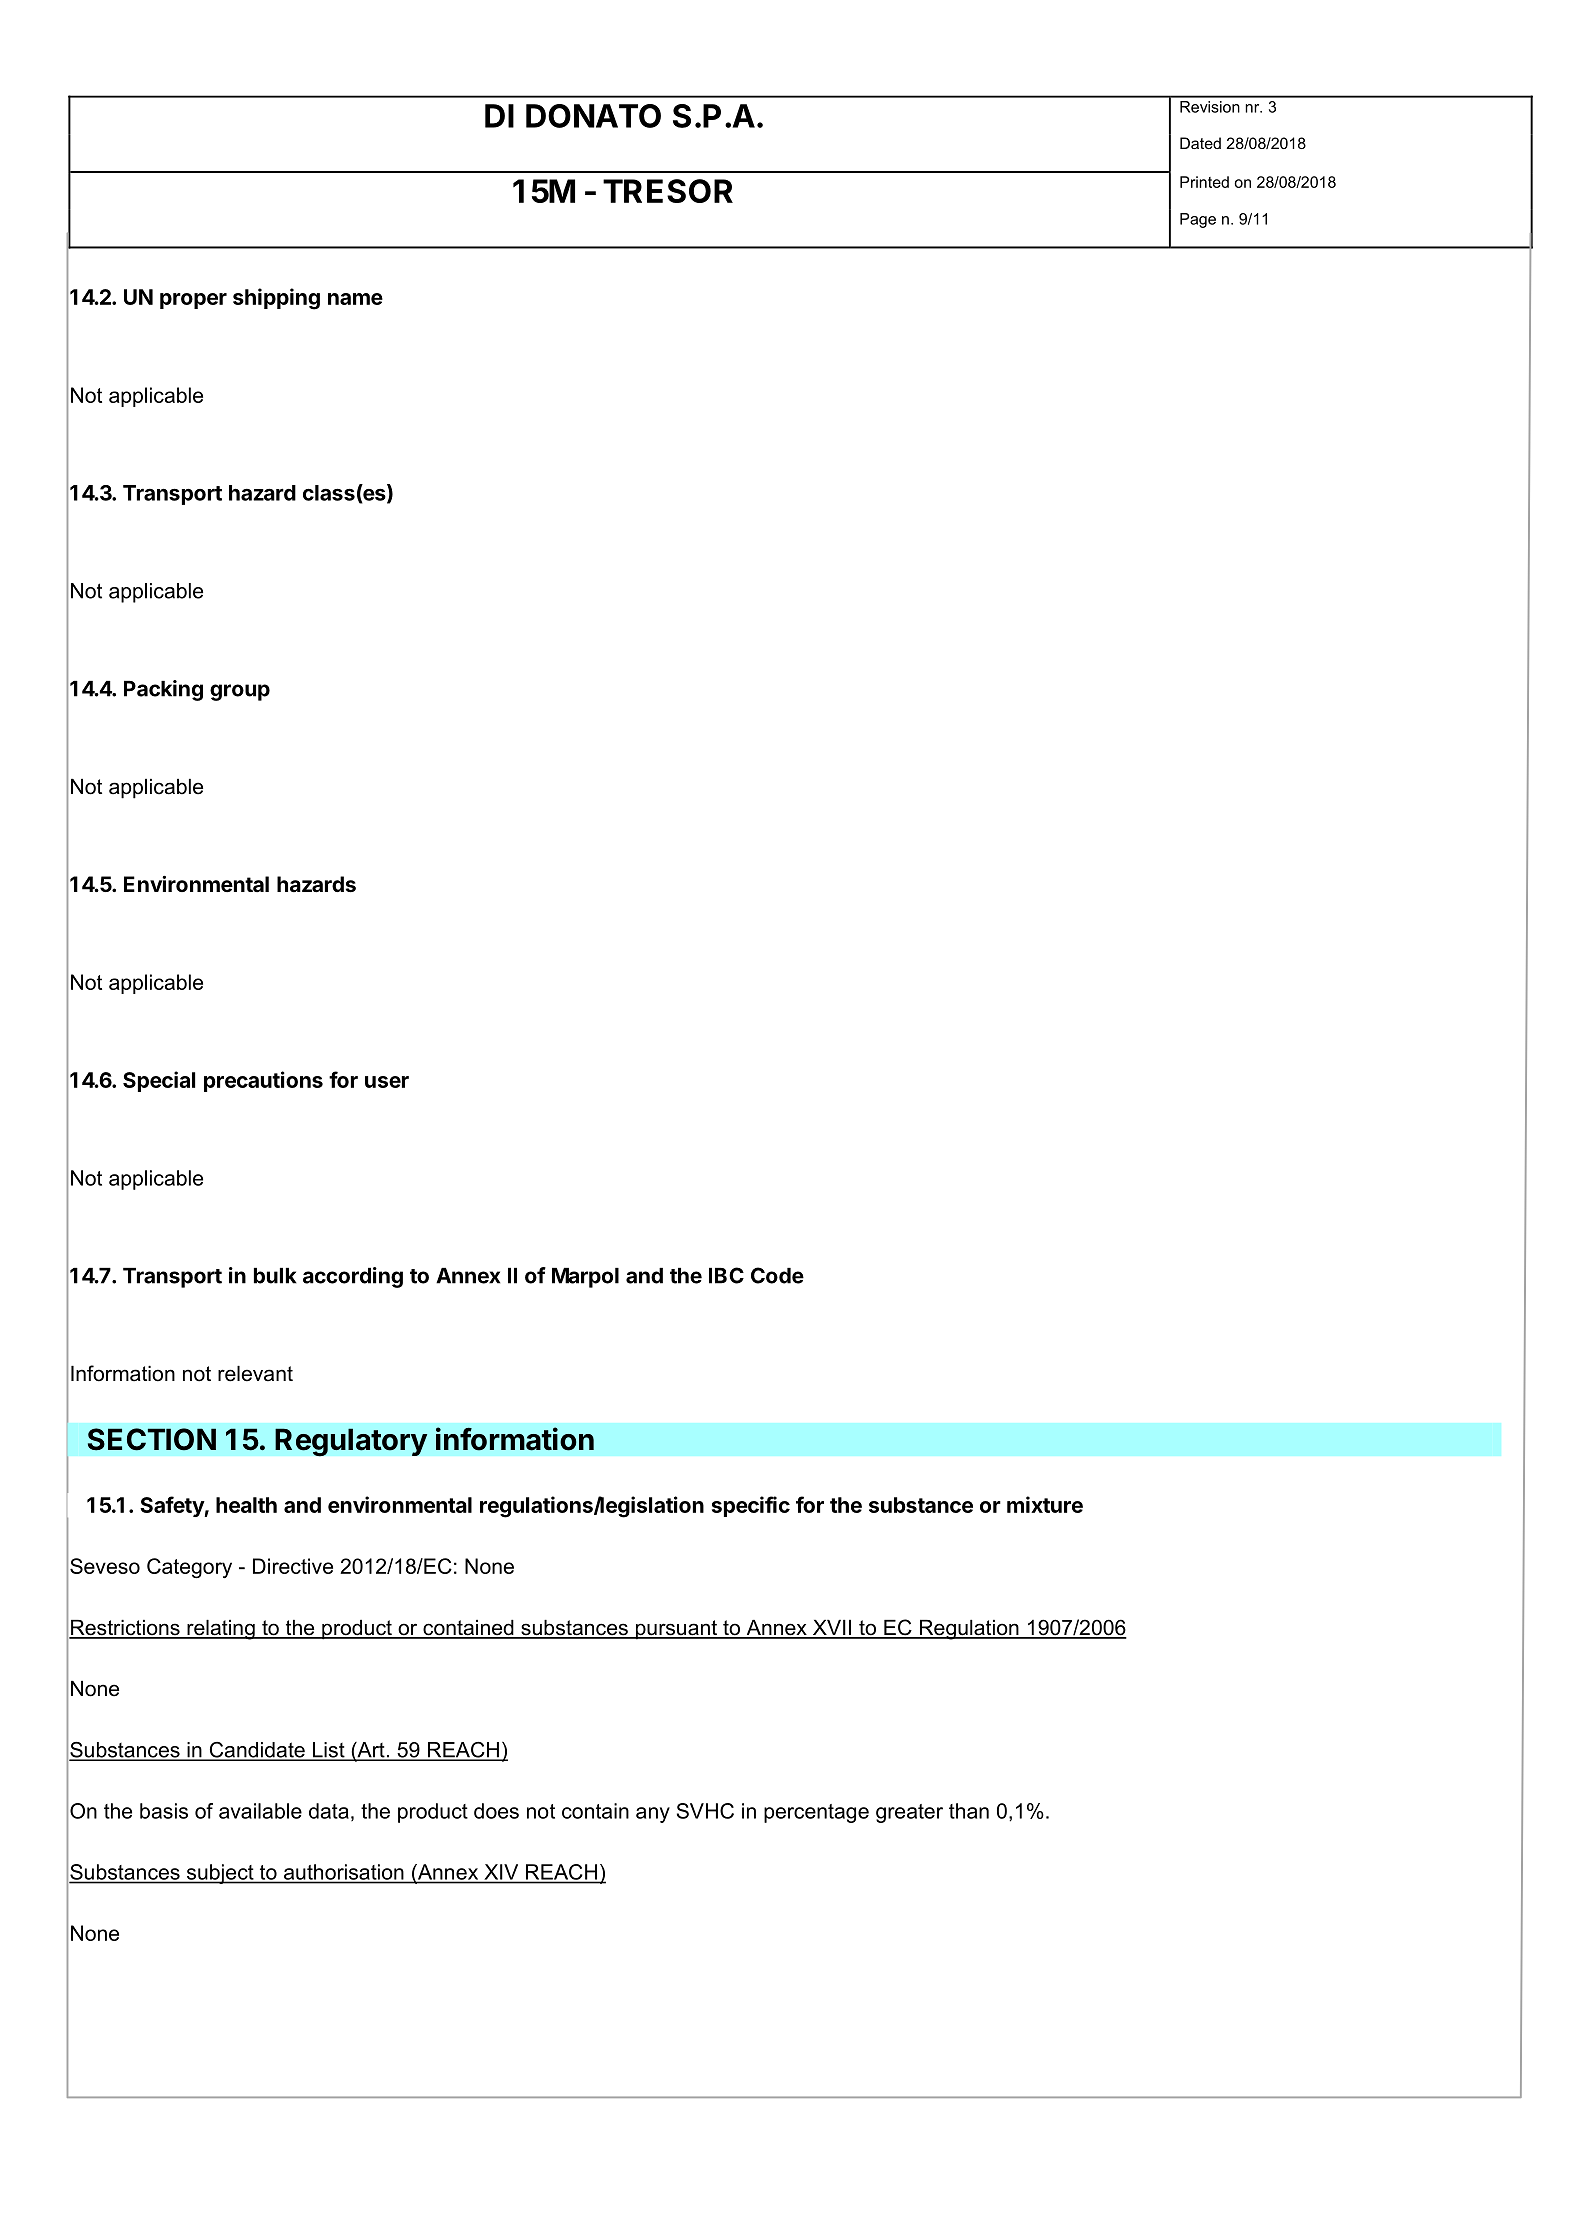  What do you see at coordinates (255, 1374) in the page?
I see `relevant` at bounding box center [255, 1374].
